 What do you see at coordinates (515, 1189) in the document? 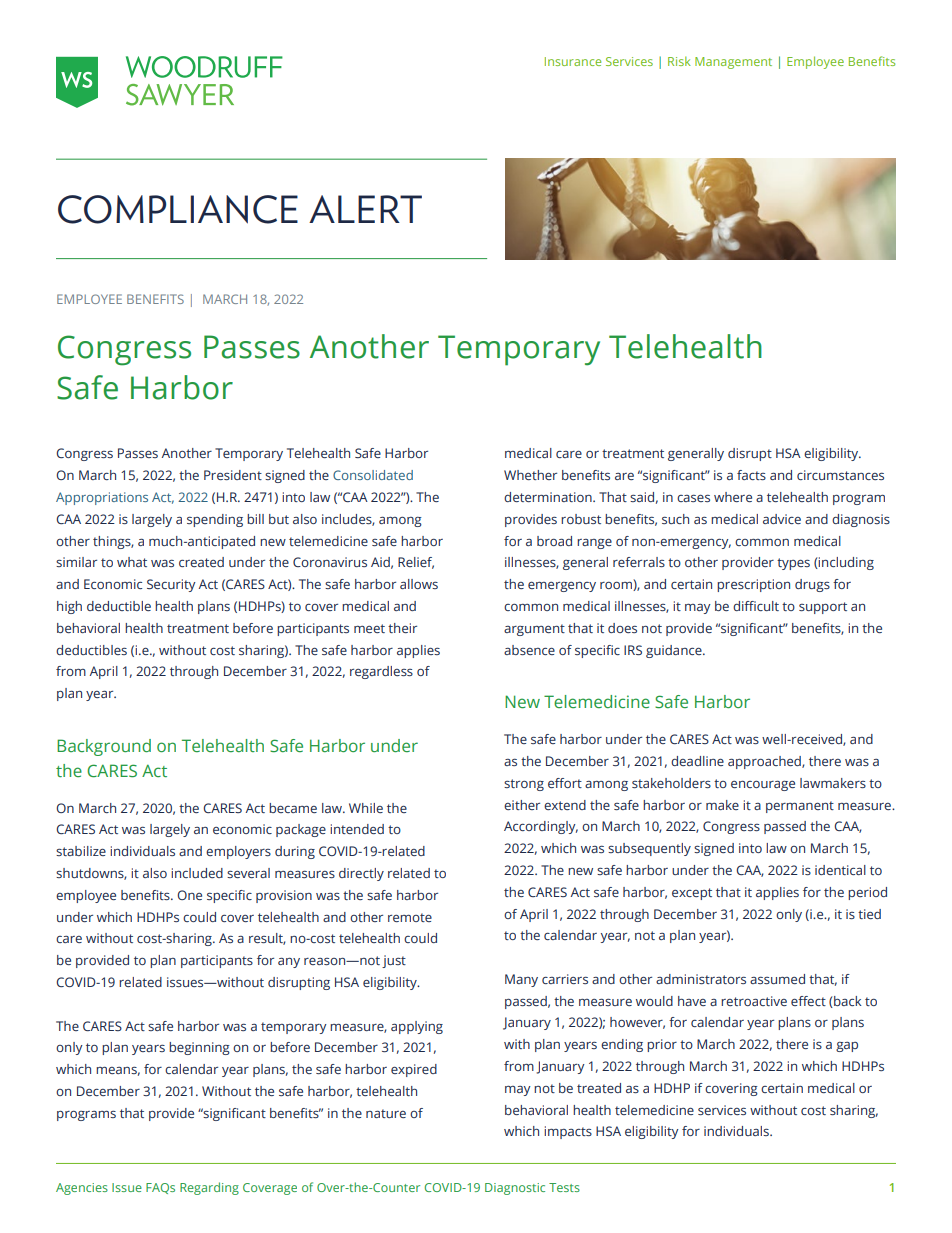
I see `Diagnostic` at bounding box center [515, 1189].
